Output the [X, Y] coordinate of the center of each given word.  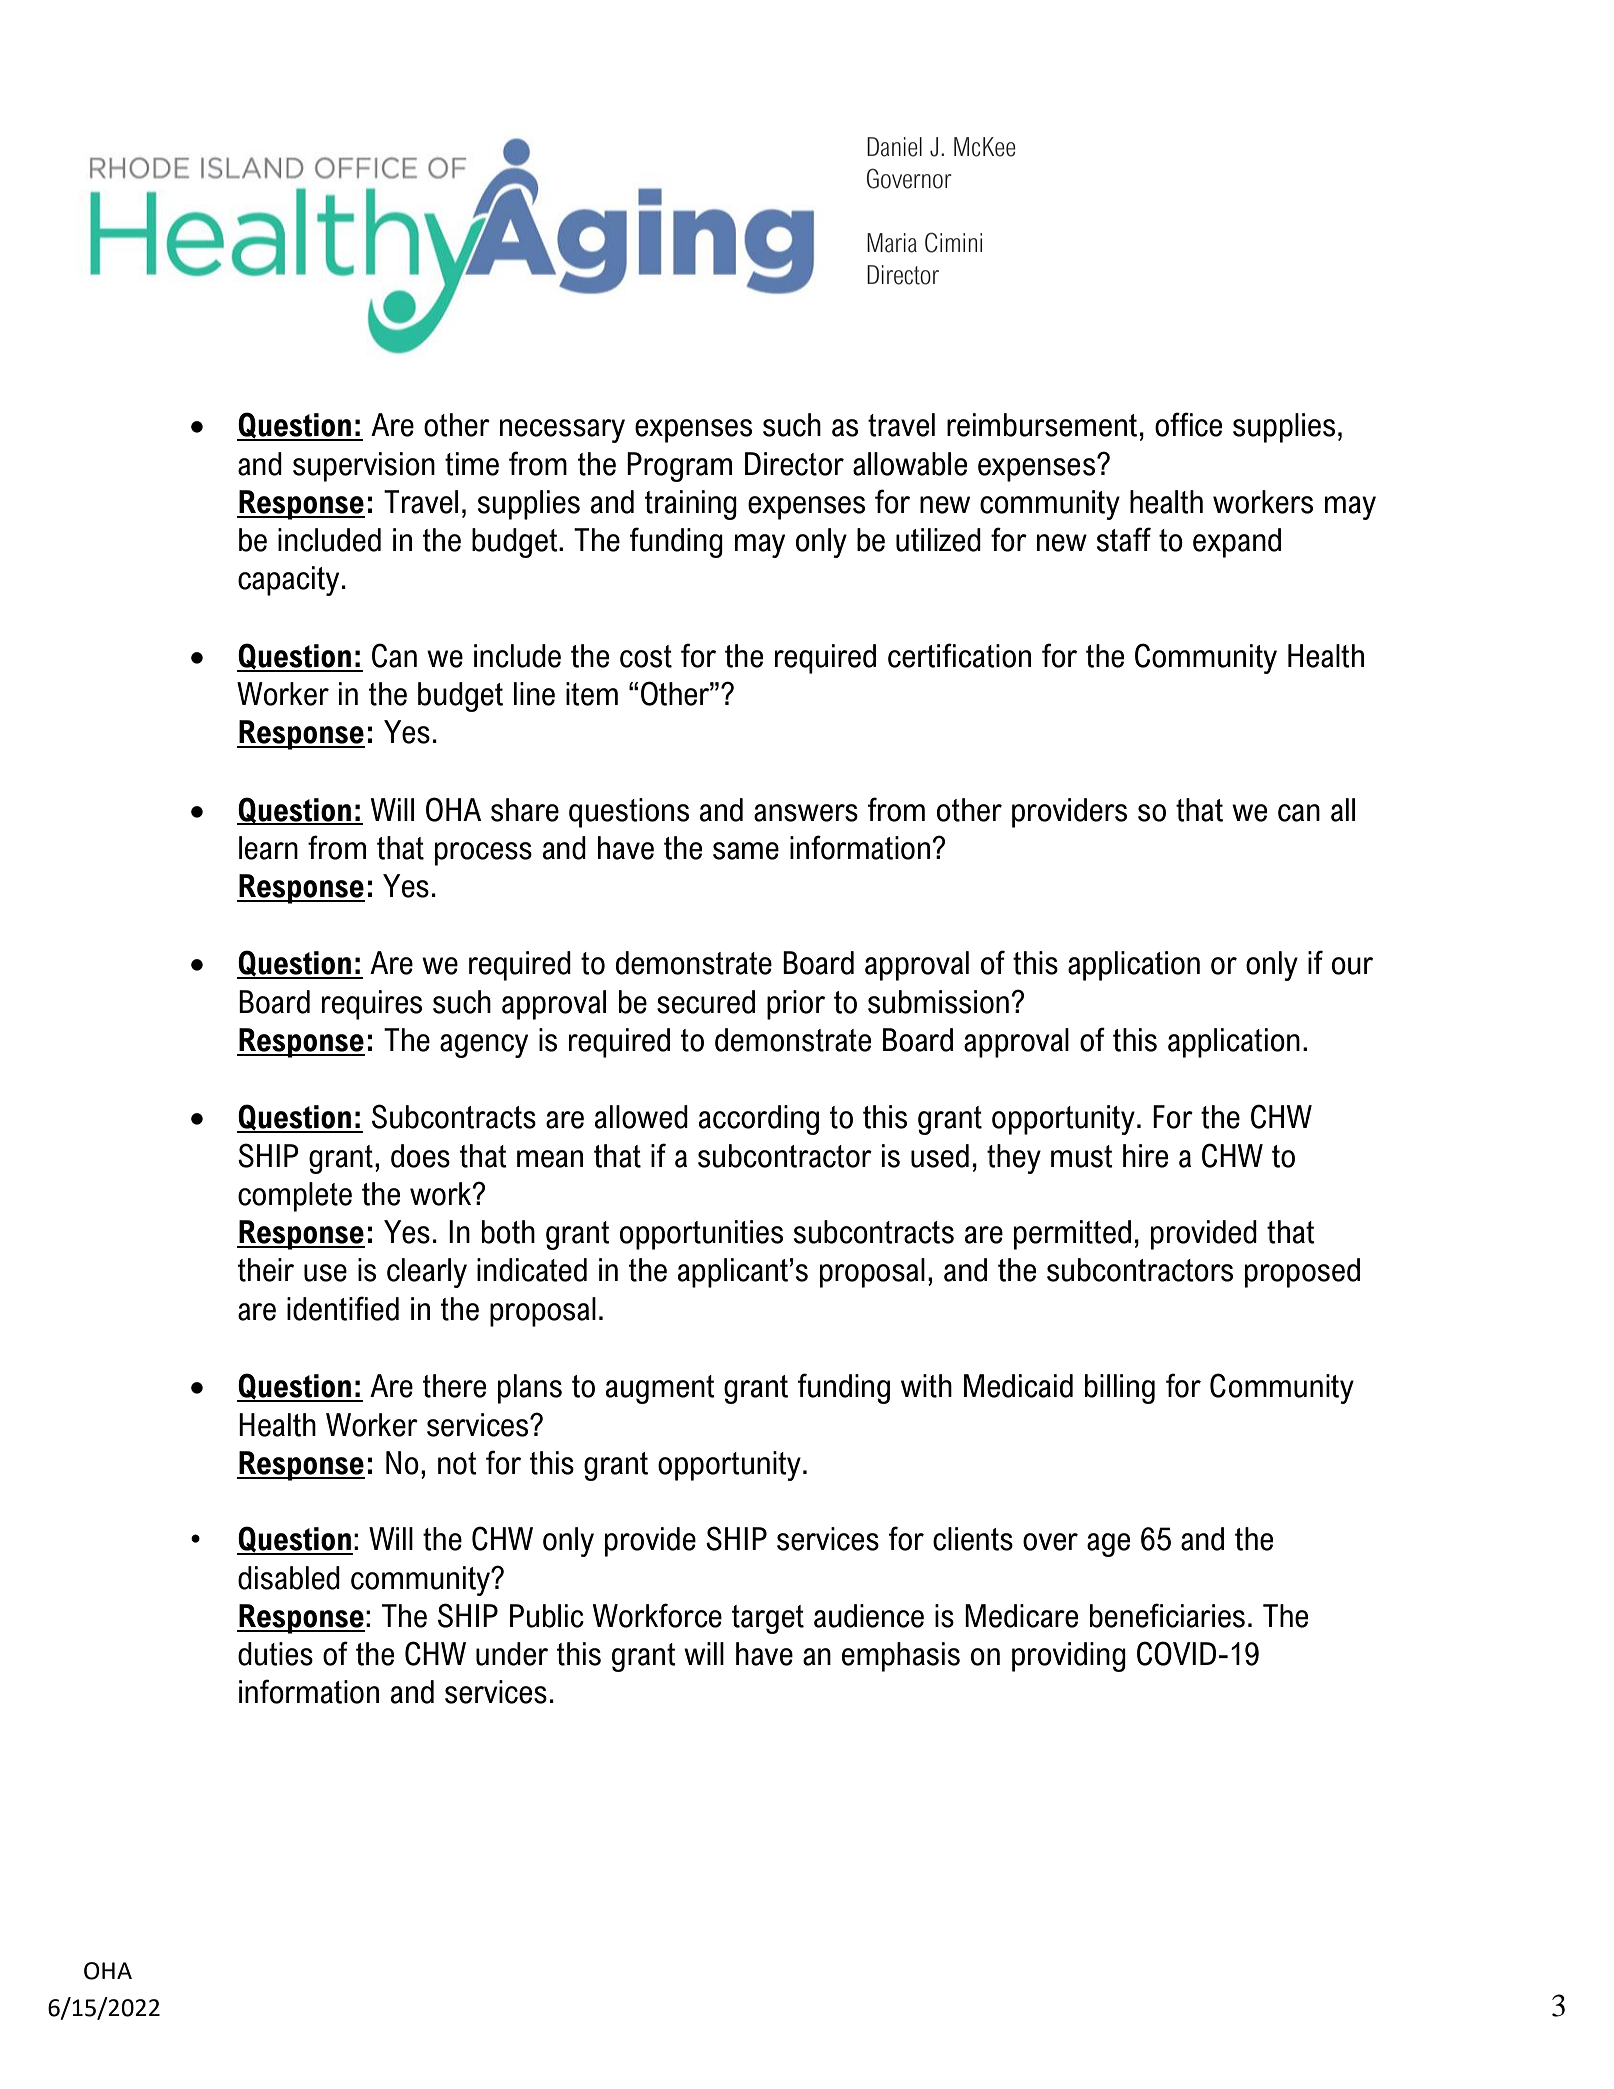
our [1352, 966]
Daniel [894, 147]
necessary [562, 431]
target [768, 1619]
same [746, 851]
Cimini [953, 242]
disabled [289, 1578]
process [483, 854]
